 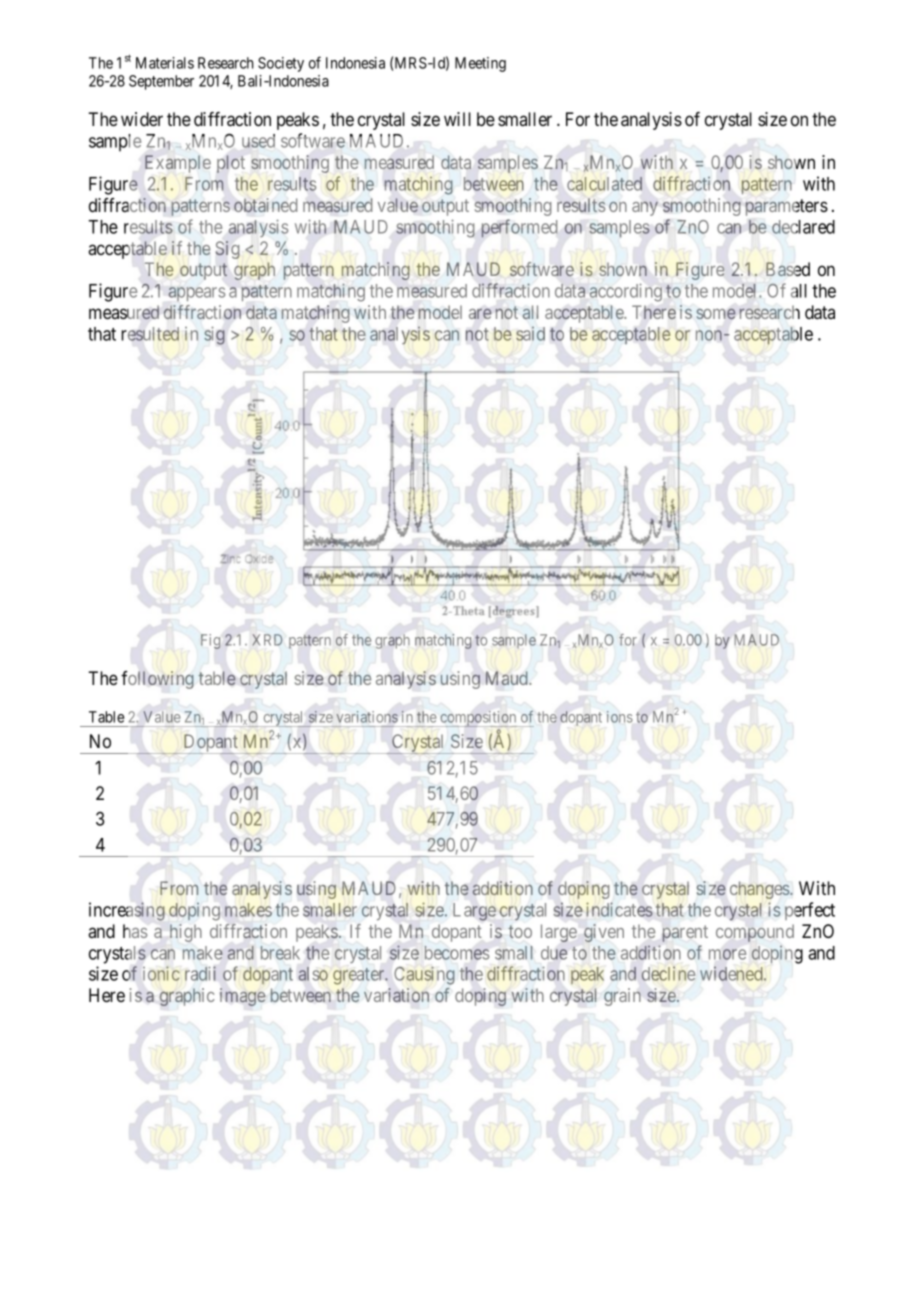 I want to click on parameters, so click(x=786, y=207).
